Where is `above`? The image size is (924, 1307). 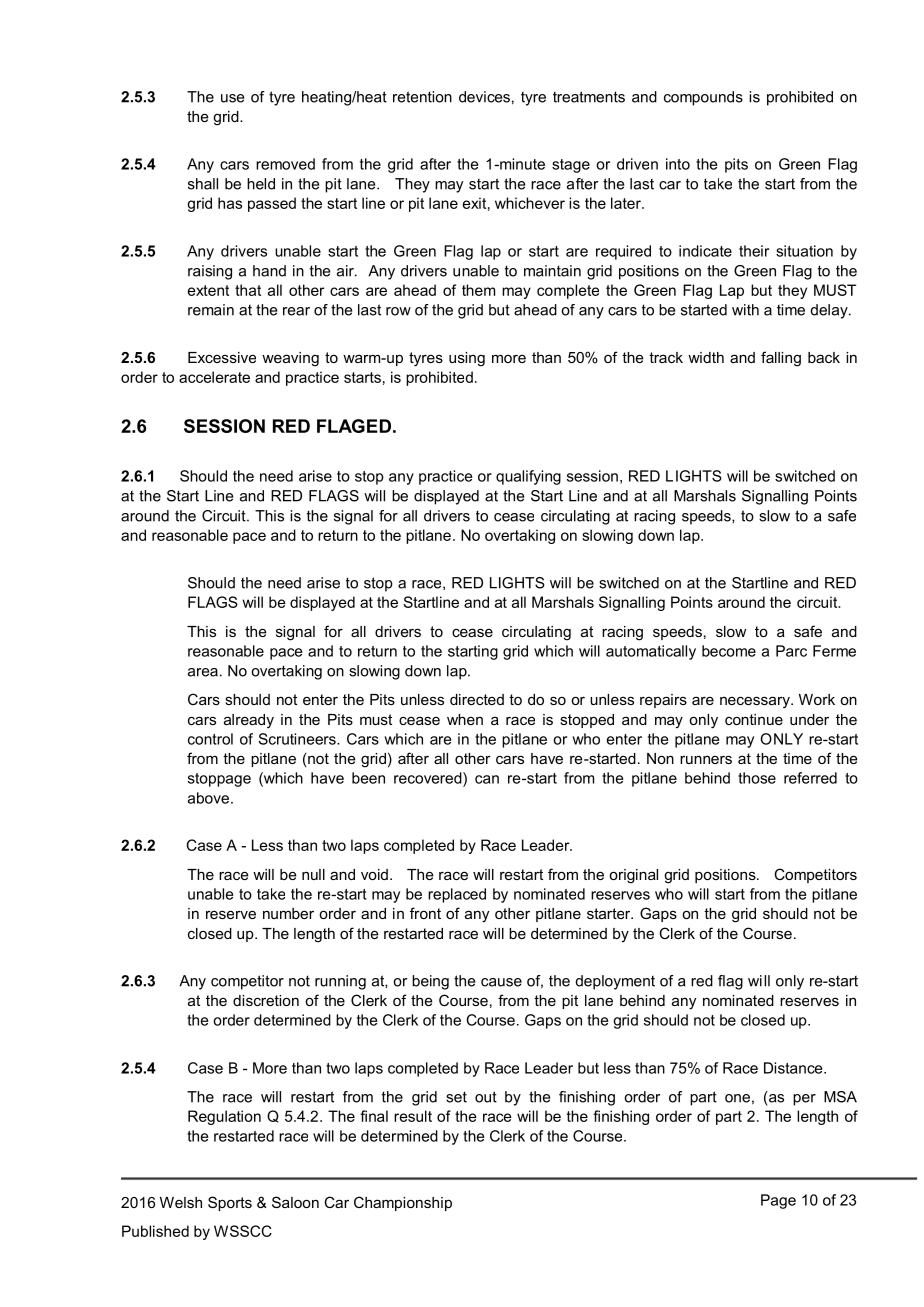
above is located at coordinates (208, 798).
